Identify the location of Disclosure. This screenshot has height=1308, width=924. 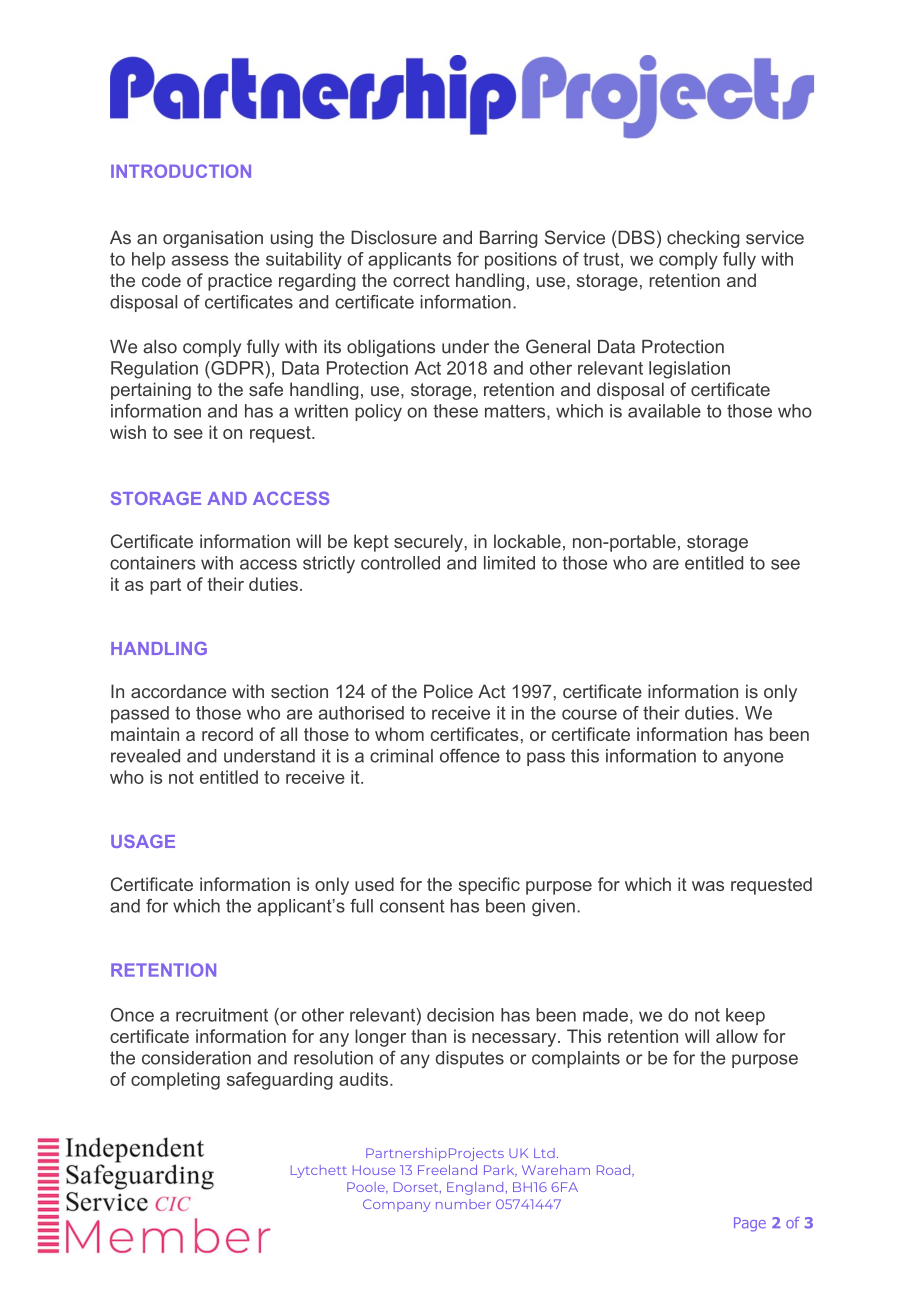
(394, 237).
